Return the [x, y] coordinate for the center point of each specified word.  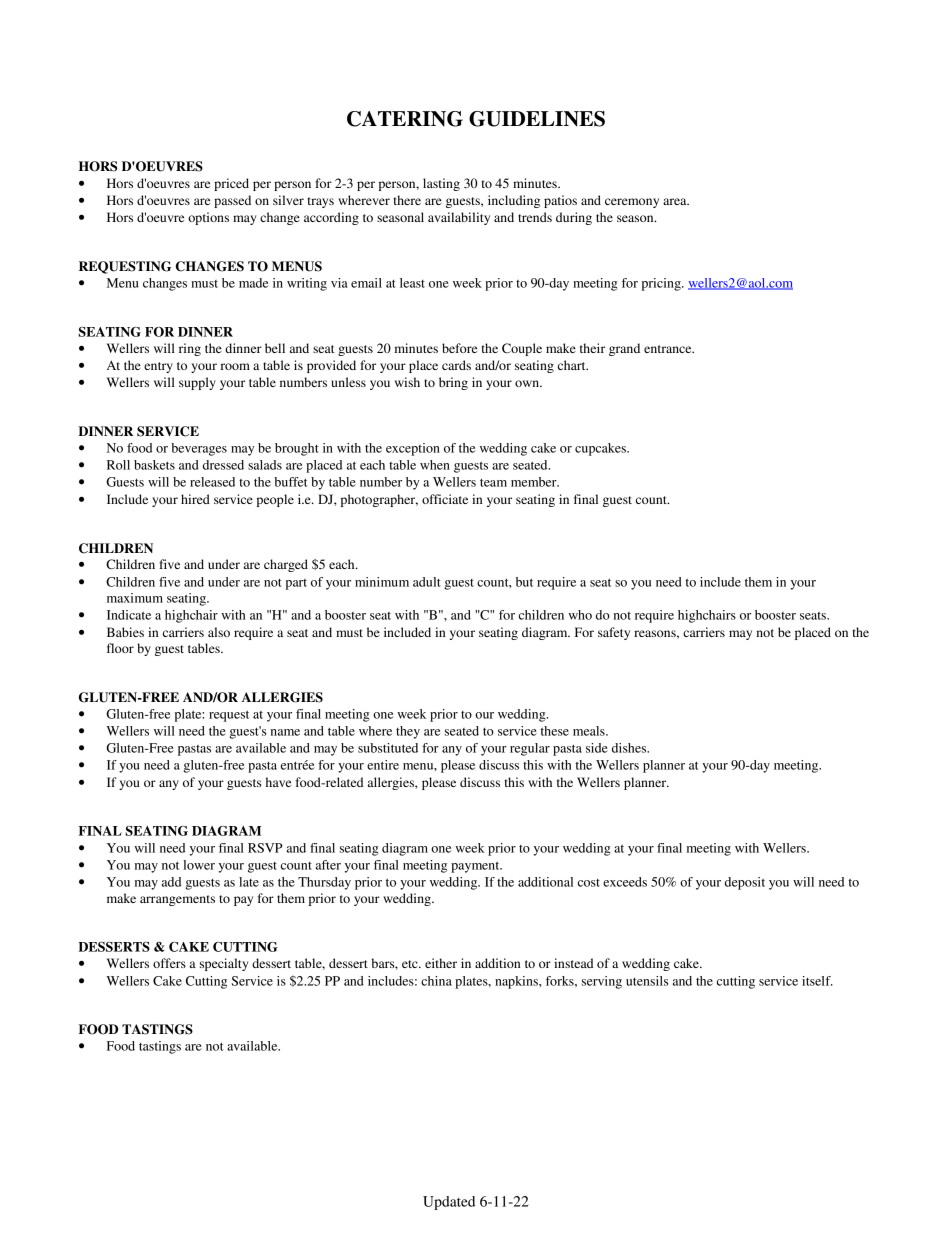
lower [199, 865]
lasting [441, 184]
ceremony [632, 203]
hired [195, 499]
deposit [745, 883]
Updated [449, 1203]
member [535, 482]
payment [476, 867]
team [493, 483]
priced [231, 184]
